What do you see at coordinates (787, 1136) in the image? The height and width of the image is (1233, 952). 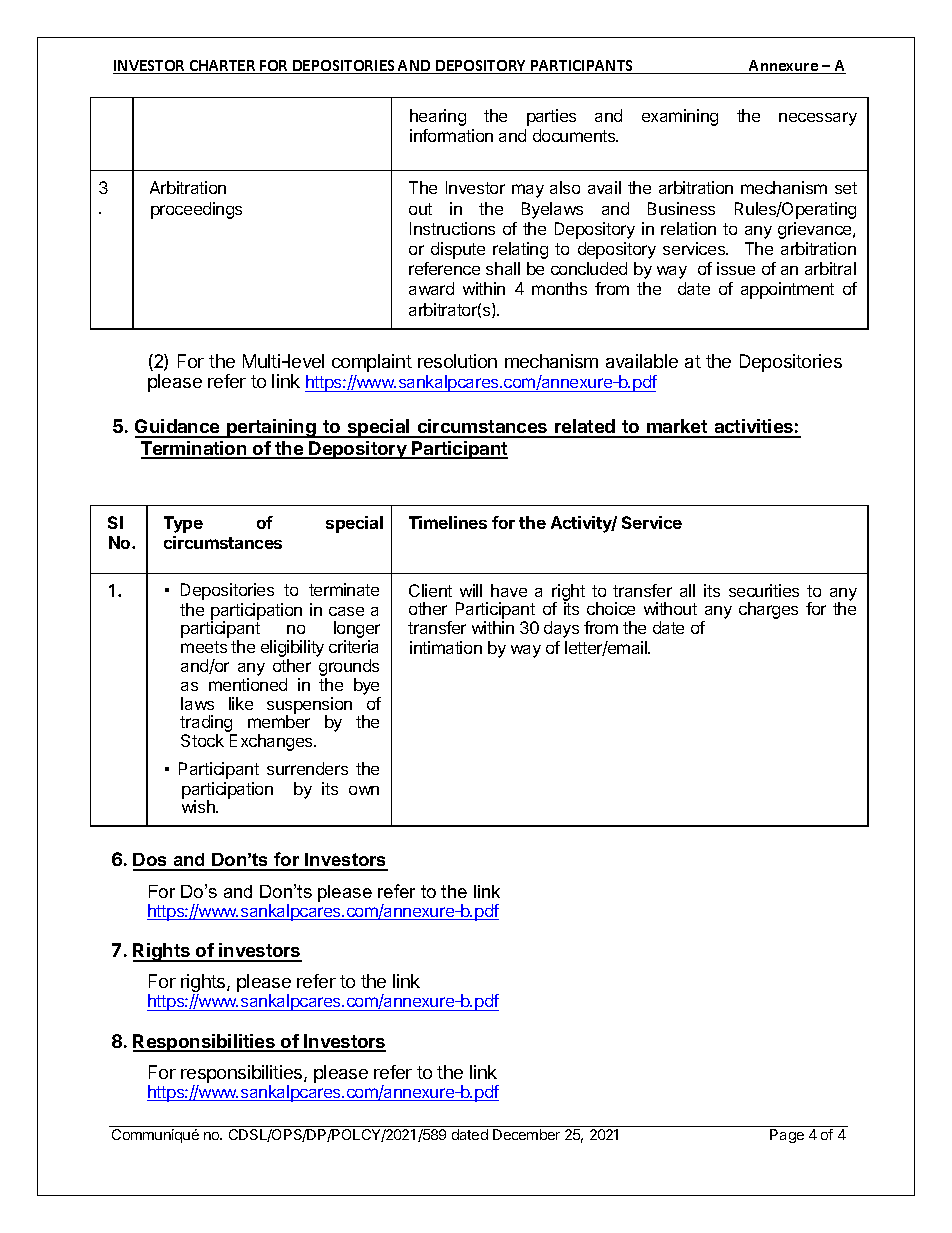 I see `Page` at bounding box center [787, 1136].
